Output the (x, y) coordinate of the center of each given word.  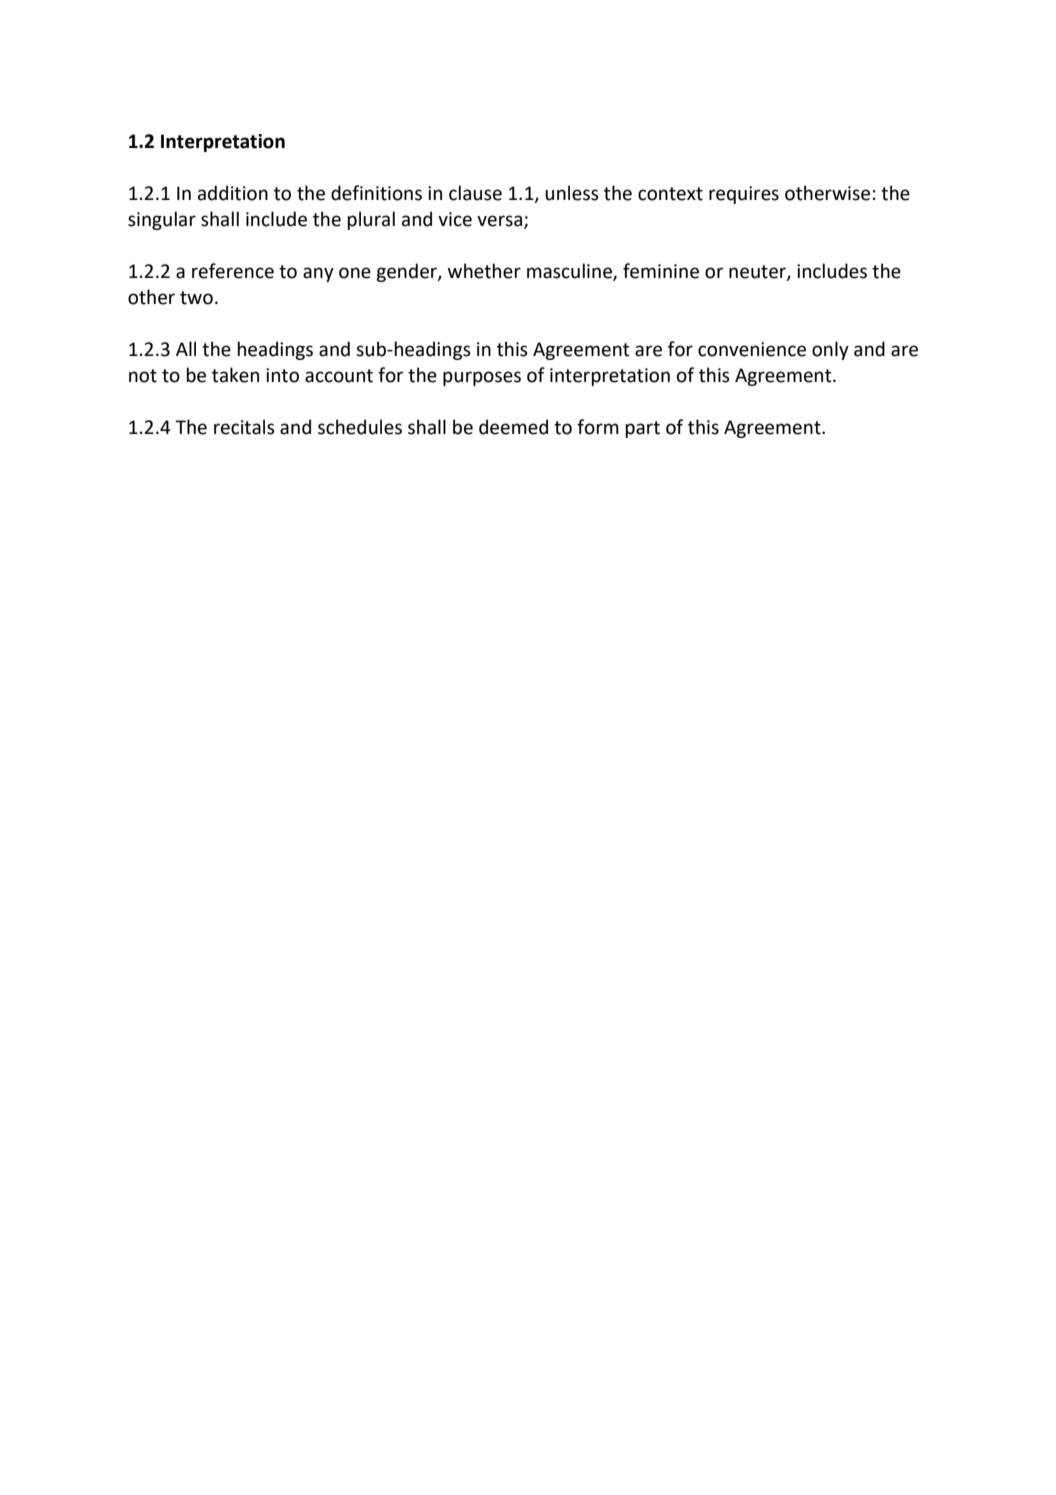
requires (744, 195)
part (642, 429)
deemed (513, 427)
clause (475, 193)
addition (233, 193)
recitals (244, 427)
